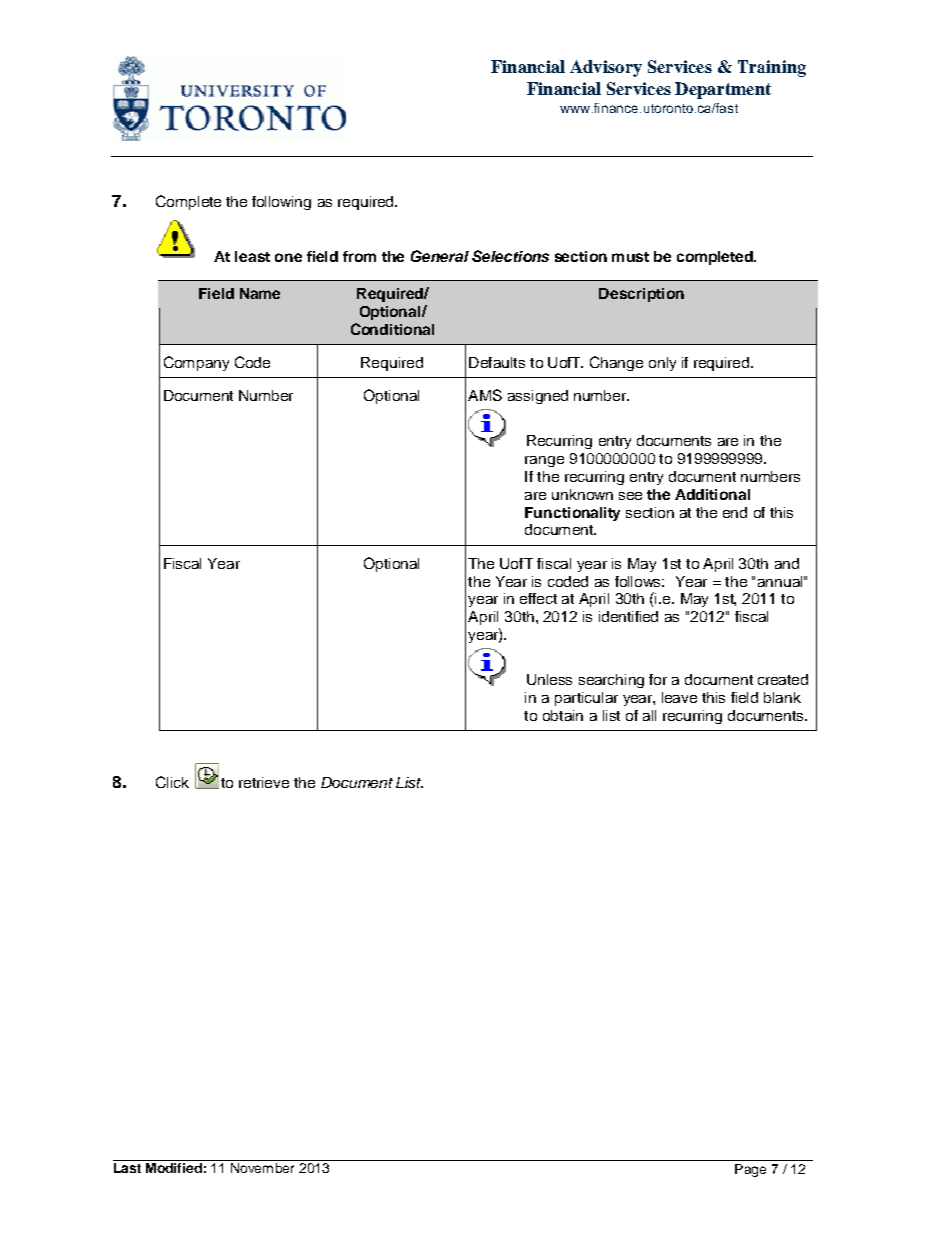 The width and height of the image is (952, 1233). Describe the element at coordinates (172, 782) in the image. I see `Click` at that location.
